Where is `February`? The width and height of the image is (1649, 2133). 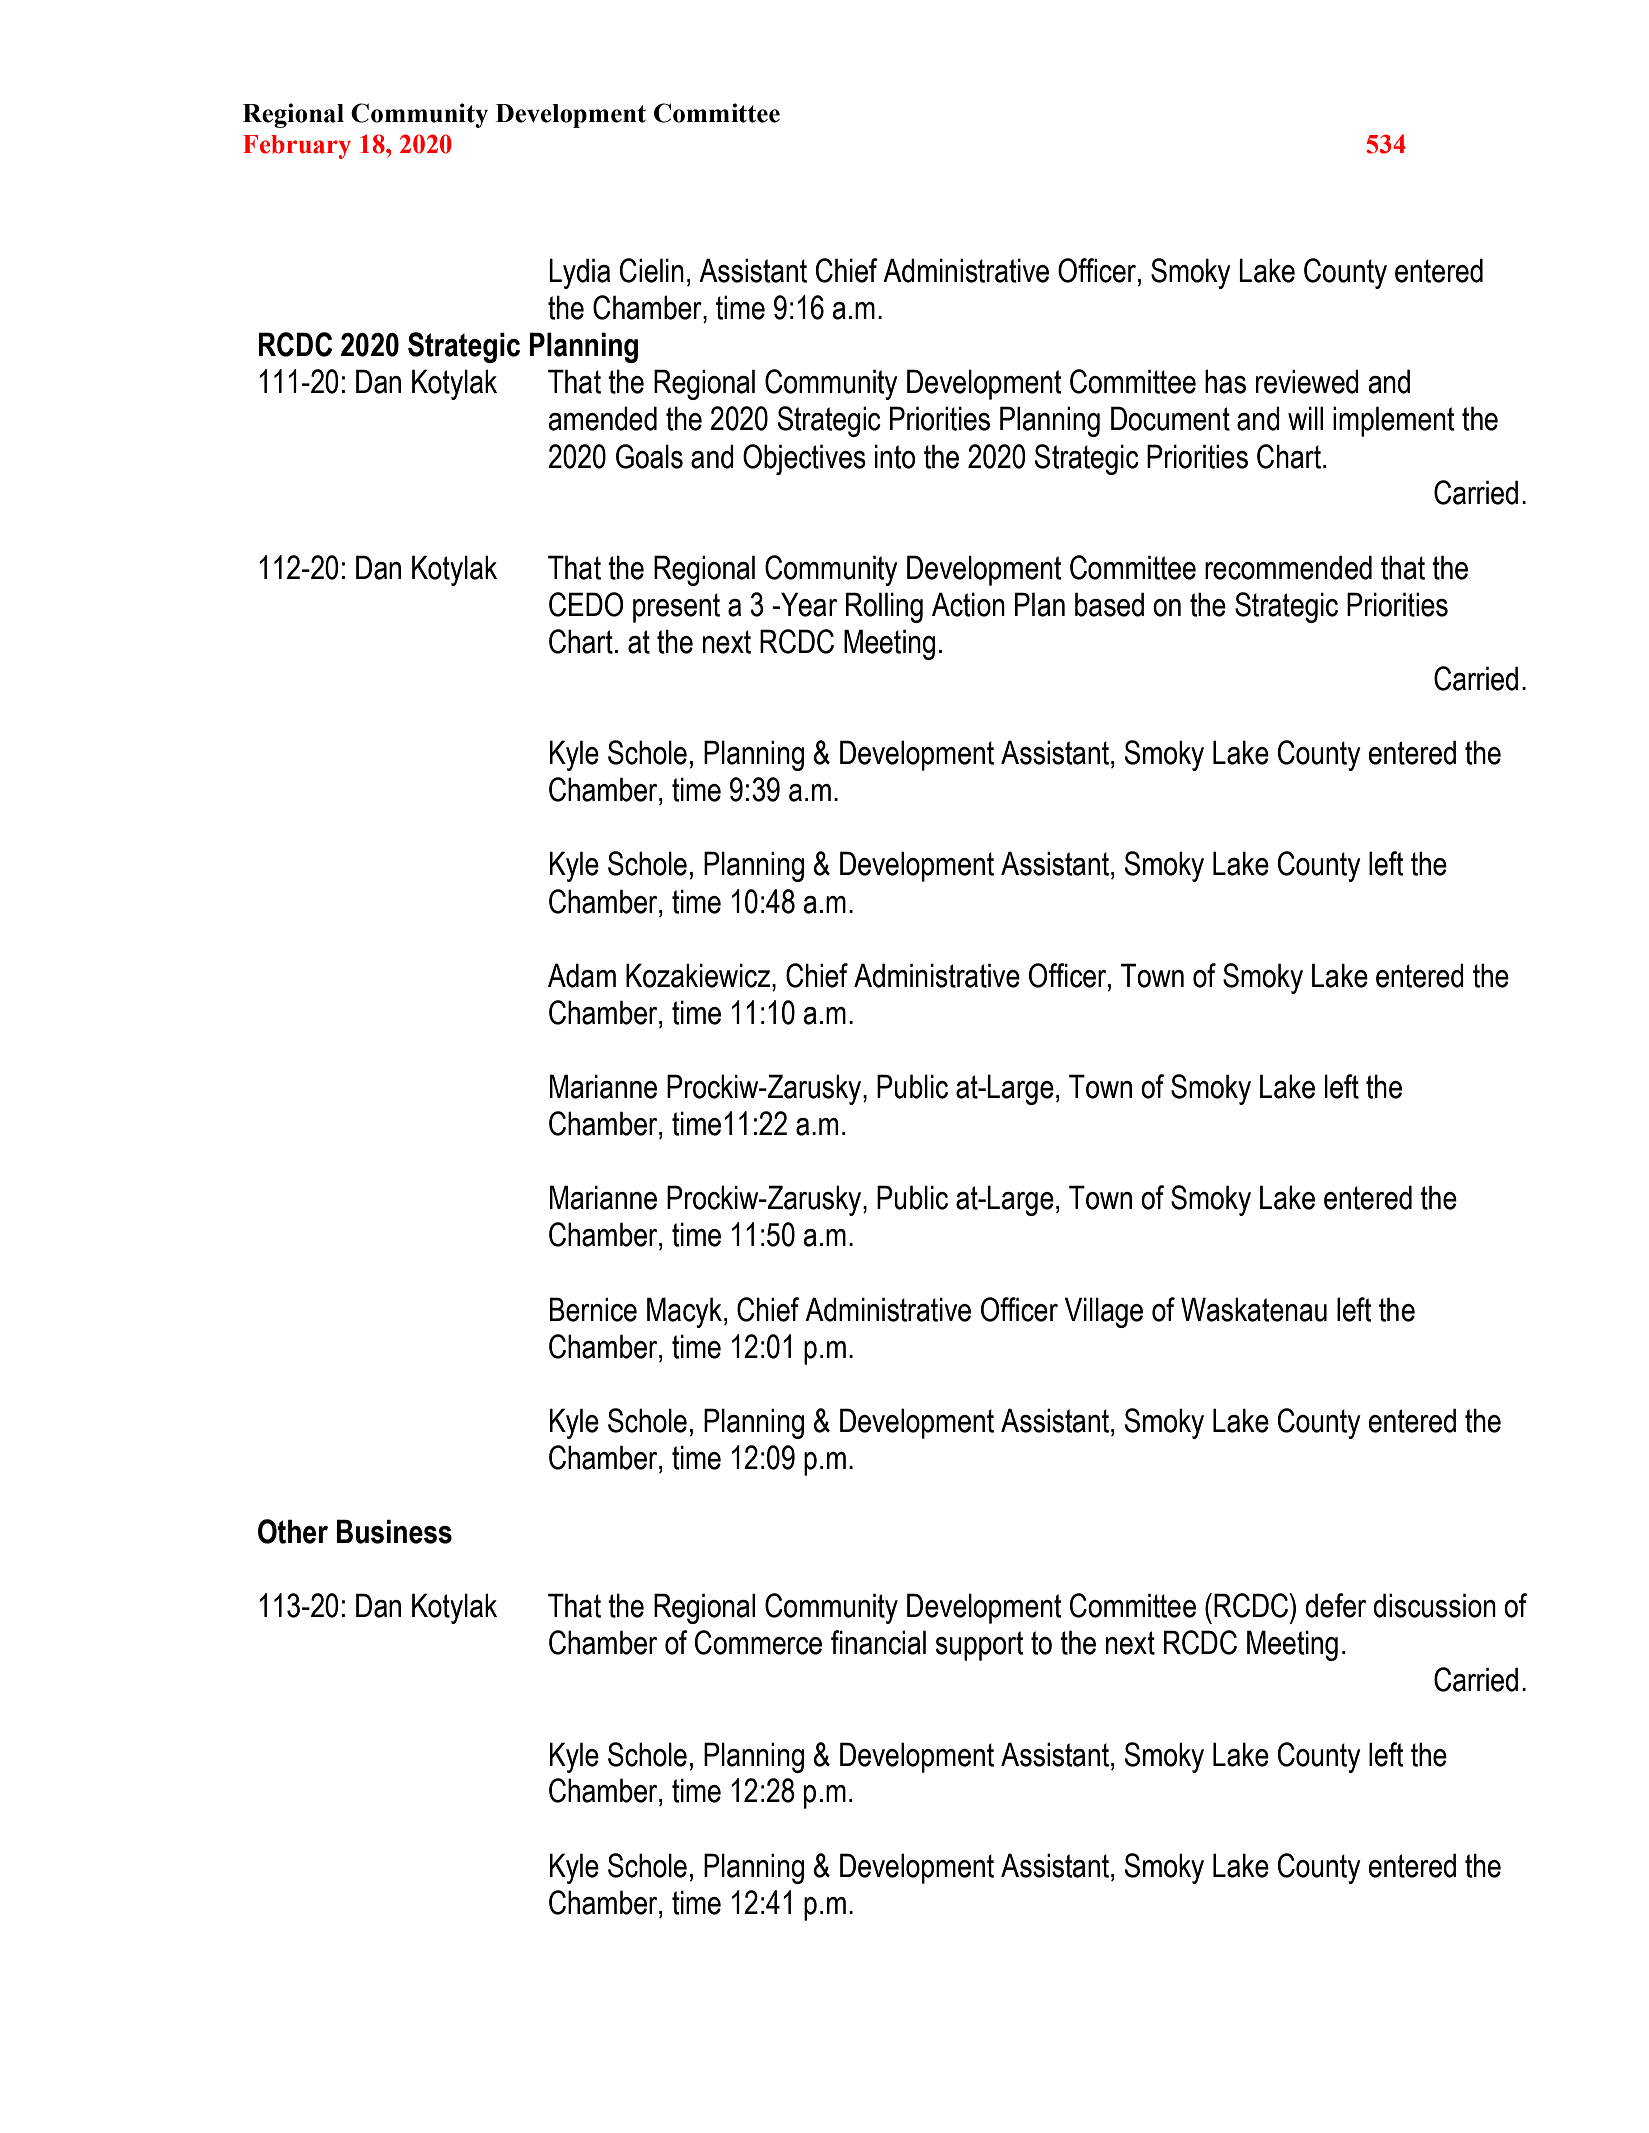 February is located at coordinates (297, 147).
